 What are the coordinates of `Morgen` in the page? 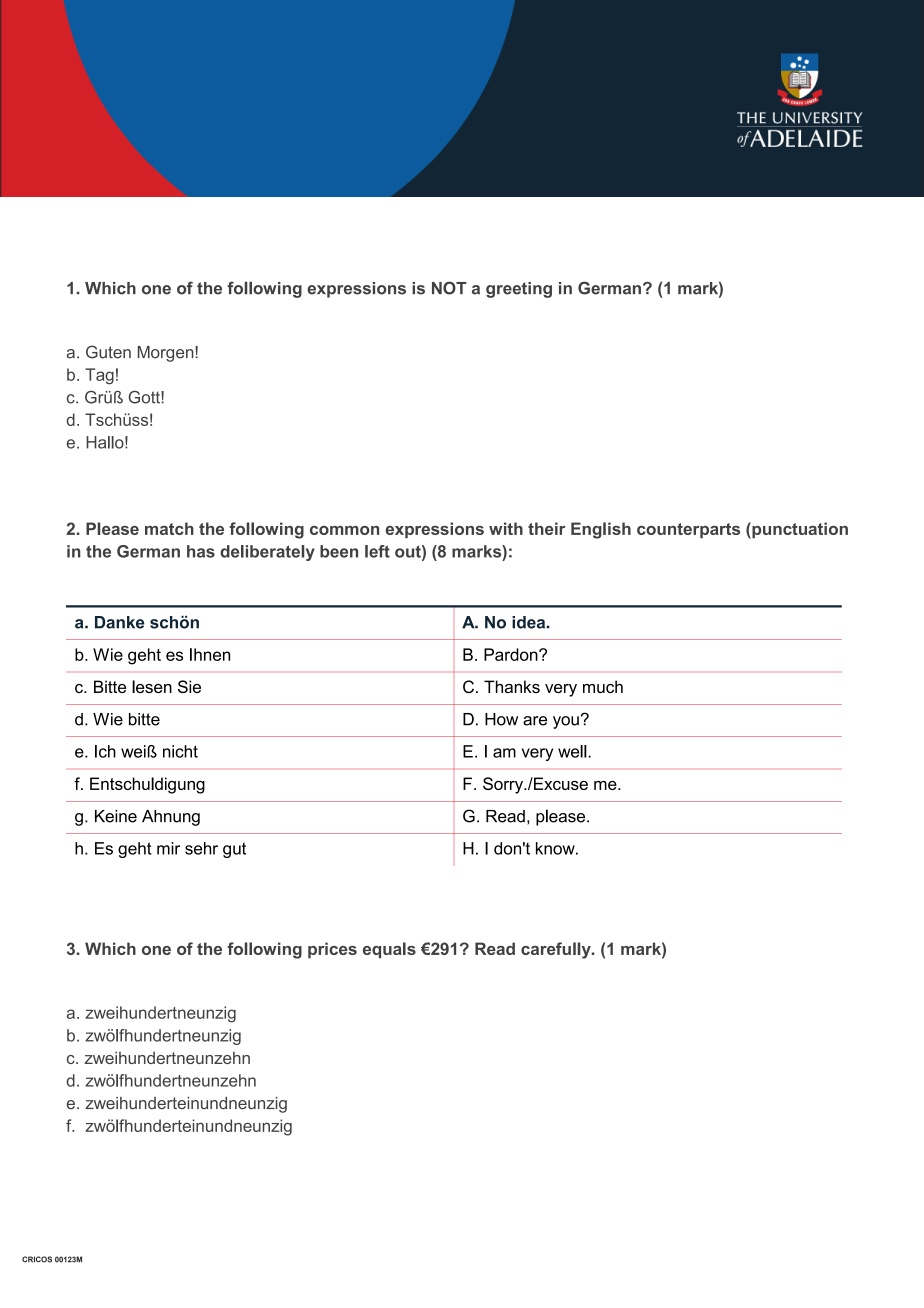 It's located at (167, 354).
